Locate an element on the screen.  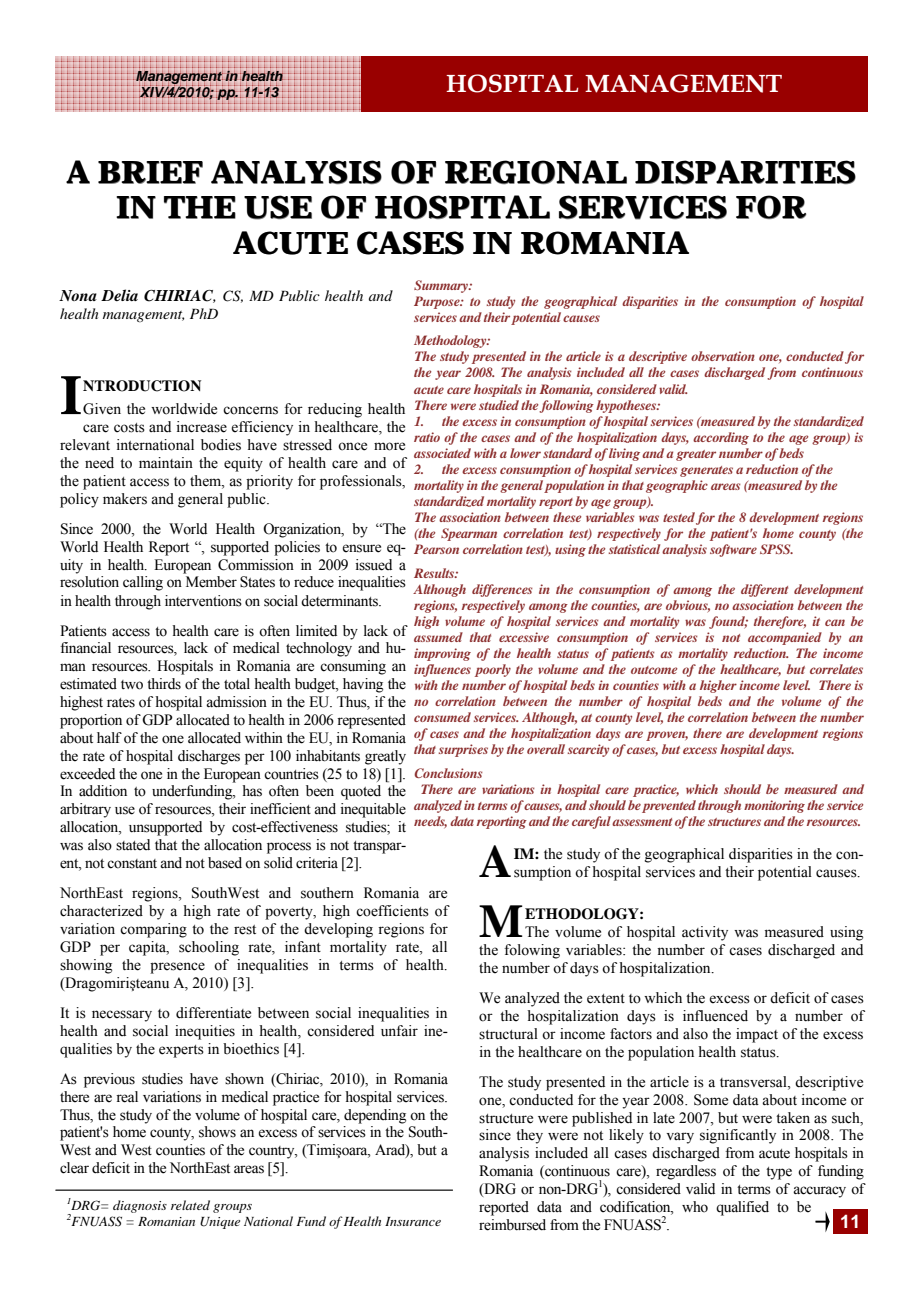
Insurance is located at coordinates (413, 1221).
